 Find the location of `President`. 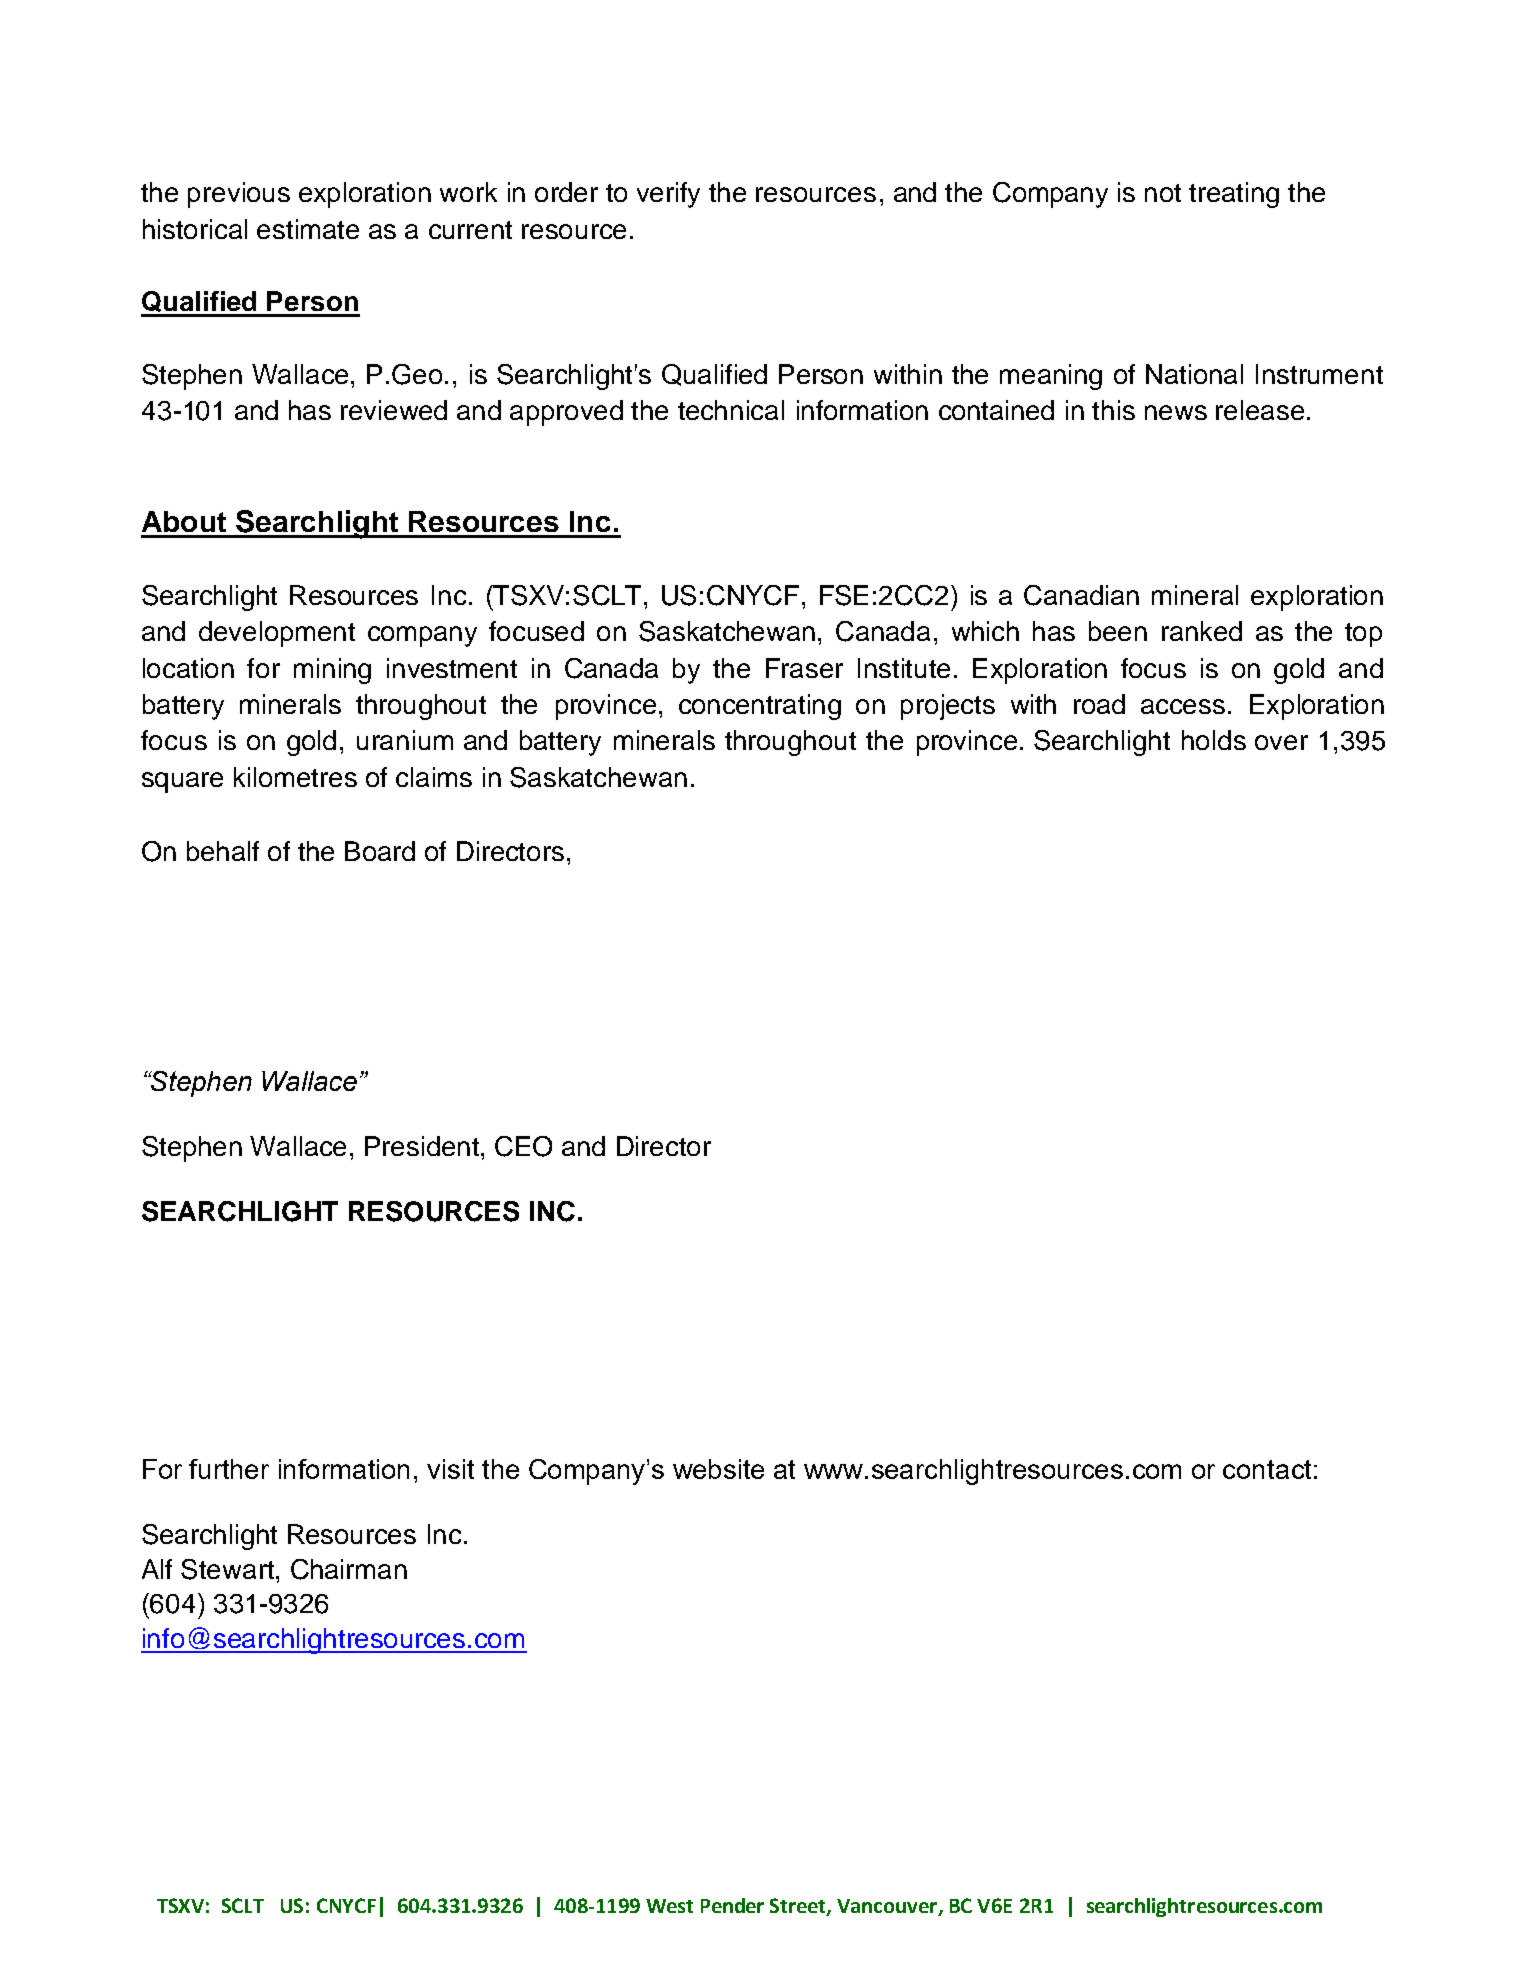

President is located at coordinates (423, 1146).
